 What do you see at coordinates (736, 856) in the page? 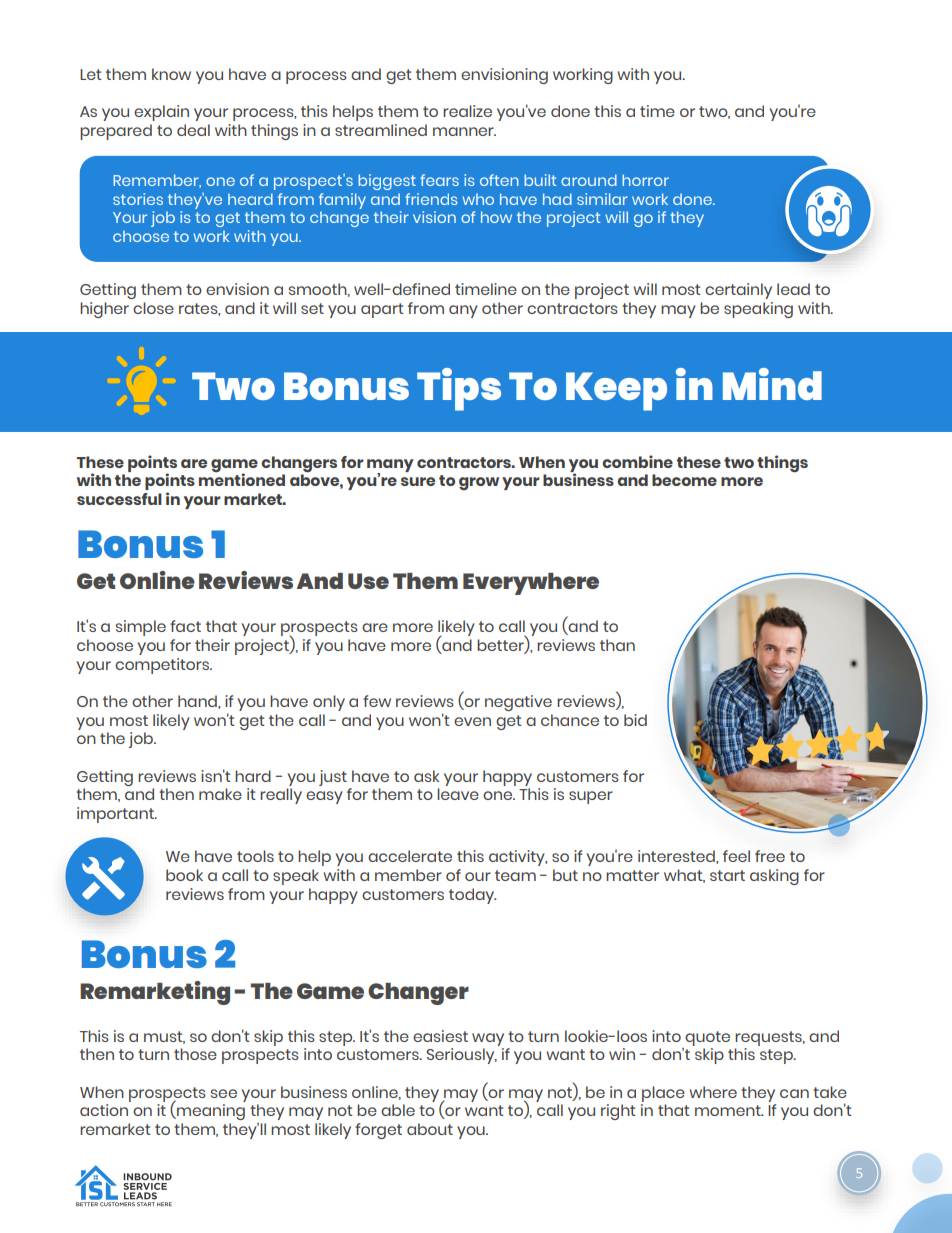
I see `feel` at bounding box center [736, 856].
